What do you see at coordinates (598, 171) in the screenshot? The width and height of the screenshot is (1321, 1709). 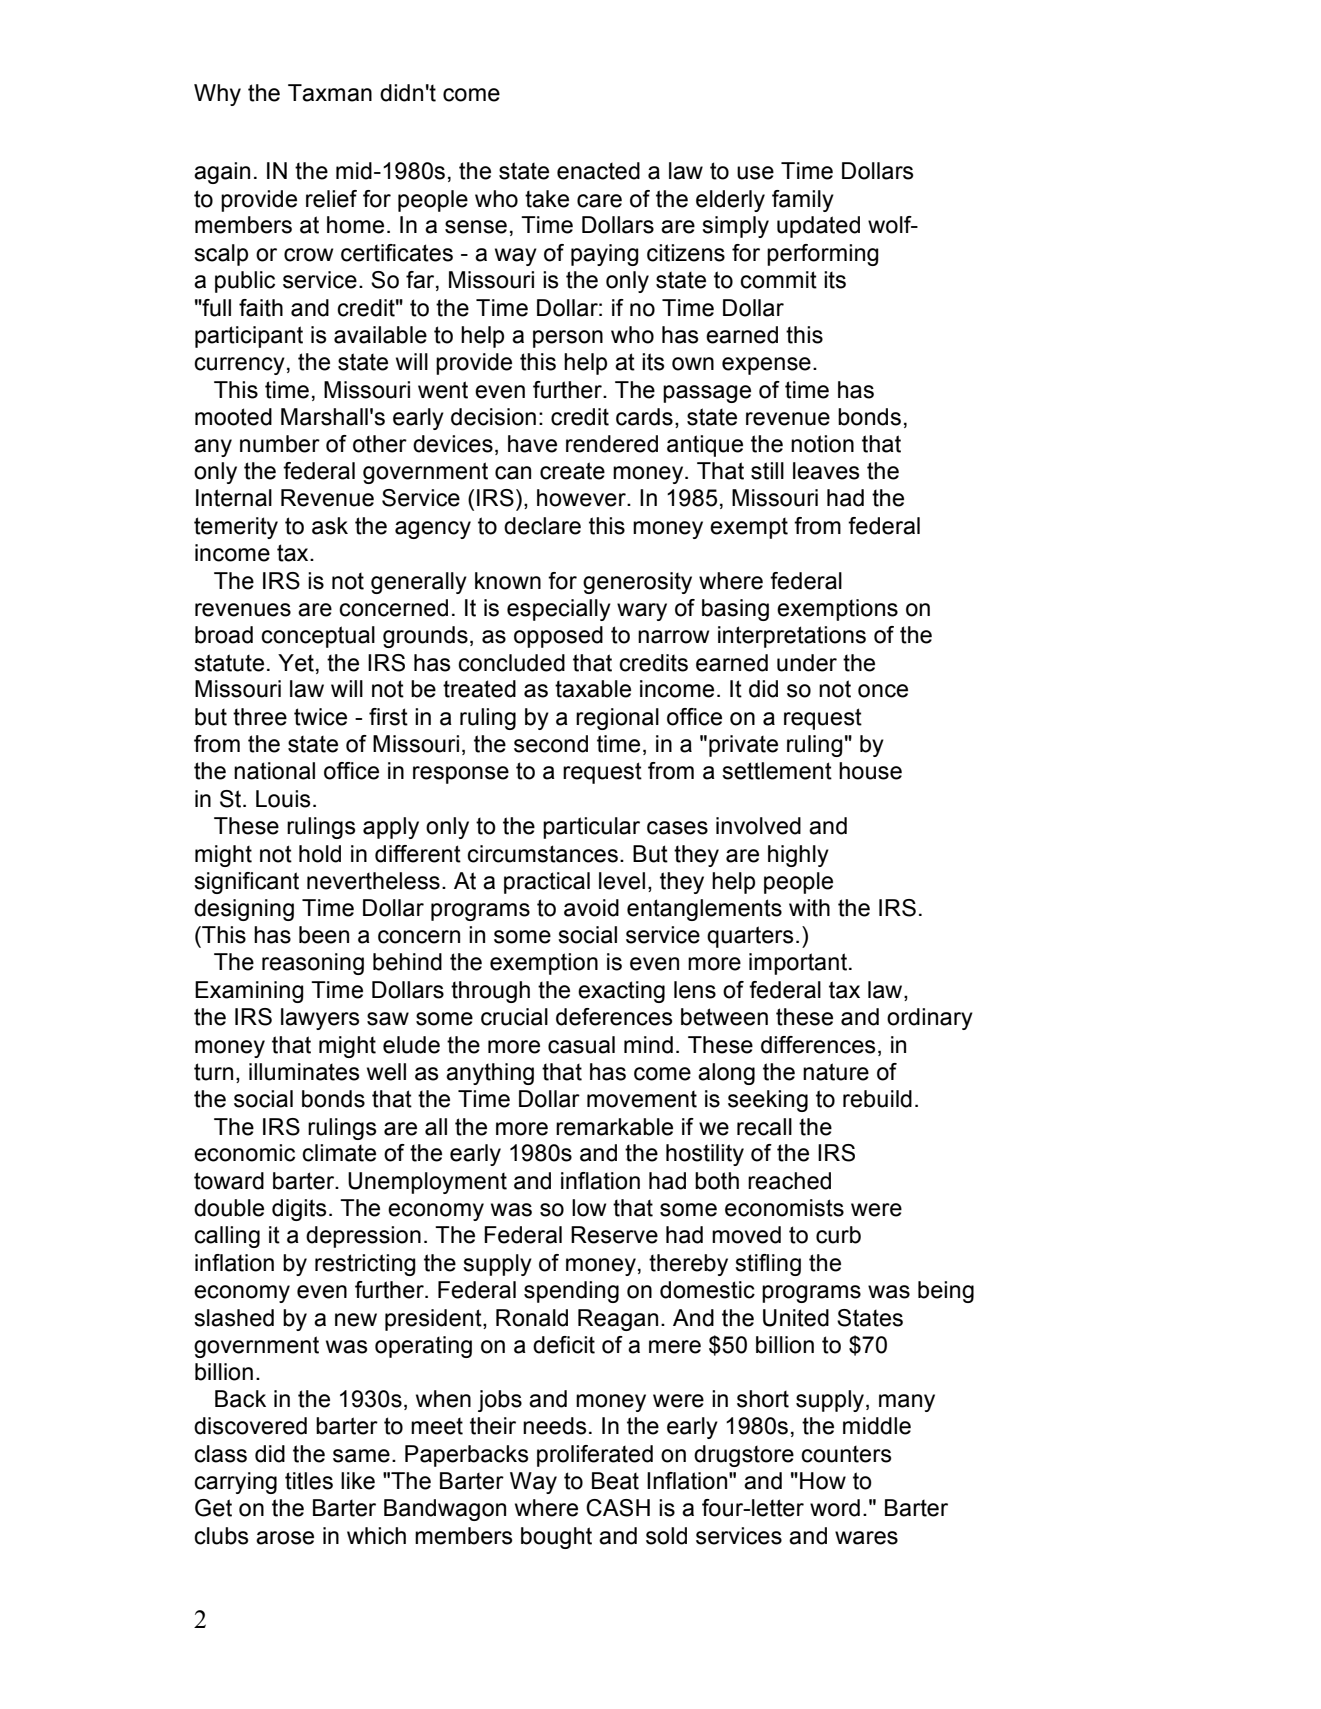 I see `enacted` at bounding box center [598, 171].
